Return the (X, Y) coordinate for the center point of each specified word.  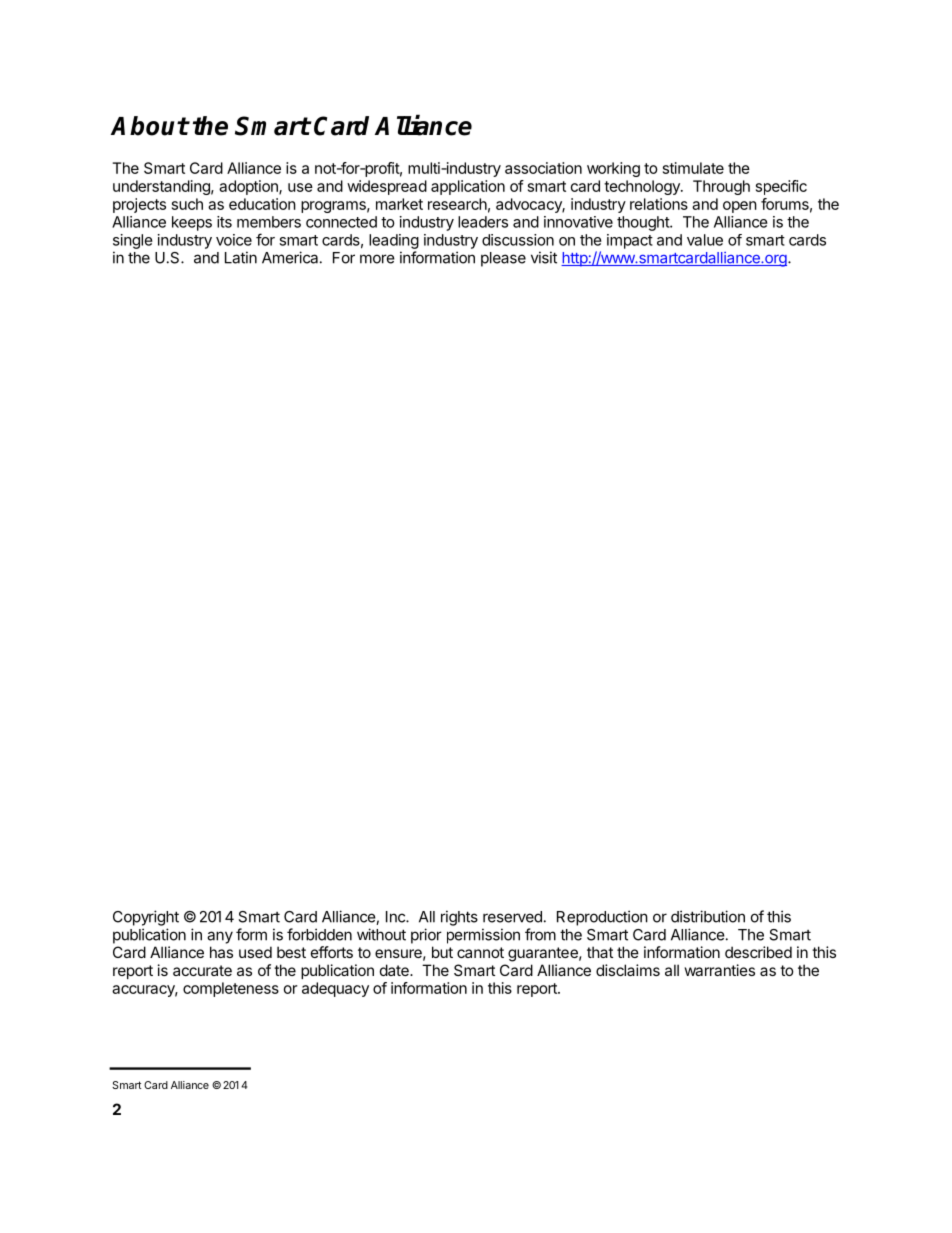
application (468, 187)
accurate (202, 970)
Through (721, 187)
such (187, 204)
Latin (241, 257)
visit (544, 257)
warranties (720, 970)
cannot (480, 952)
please (503, 259)
